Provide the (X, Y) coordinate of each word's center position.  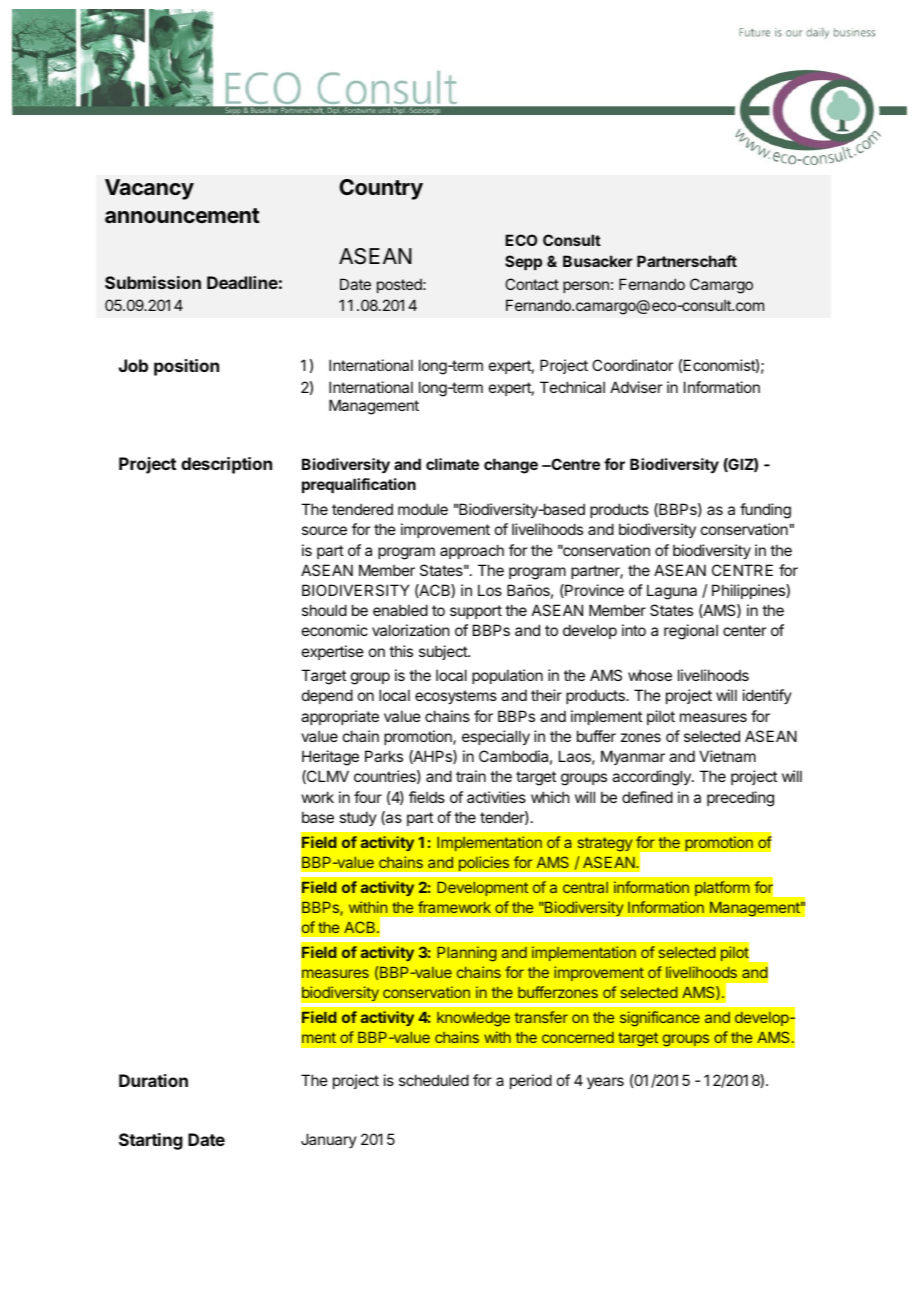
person (586, 287)
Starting (151, 1141)
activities (496, 797)
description (226, 465)
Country (381, 189)
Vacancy (149, 189)
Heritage (330, 758)
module (423, 509)
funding (765, 511)
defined (647, 797)
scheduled (434, 1080)
